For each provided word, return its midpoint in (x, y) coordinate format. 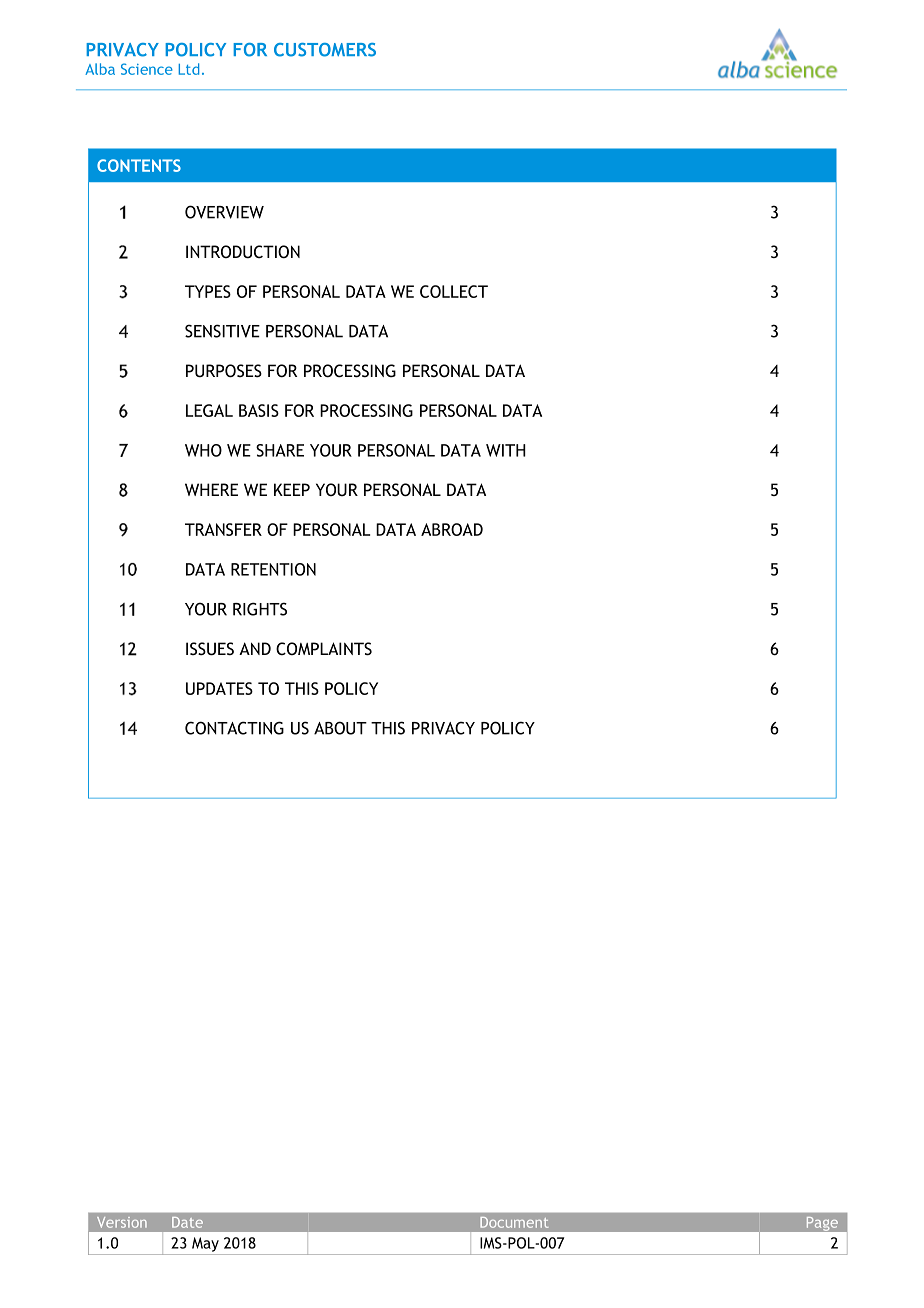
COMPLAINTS (324, 649)
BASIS (259, 410)
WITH (506, 450)
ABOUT (340, 728)
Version (122, 1222)
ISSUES (210, 649)
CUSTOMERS (325, 50)
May (205, 1244)
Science (147, 69)
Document (514, 1222)
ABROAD (452, 529)
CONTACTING (234, 728)
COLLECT (454, 291)
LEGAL (209, 410)
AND (255, 648)
